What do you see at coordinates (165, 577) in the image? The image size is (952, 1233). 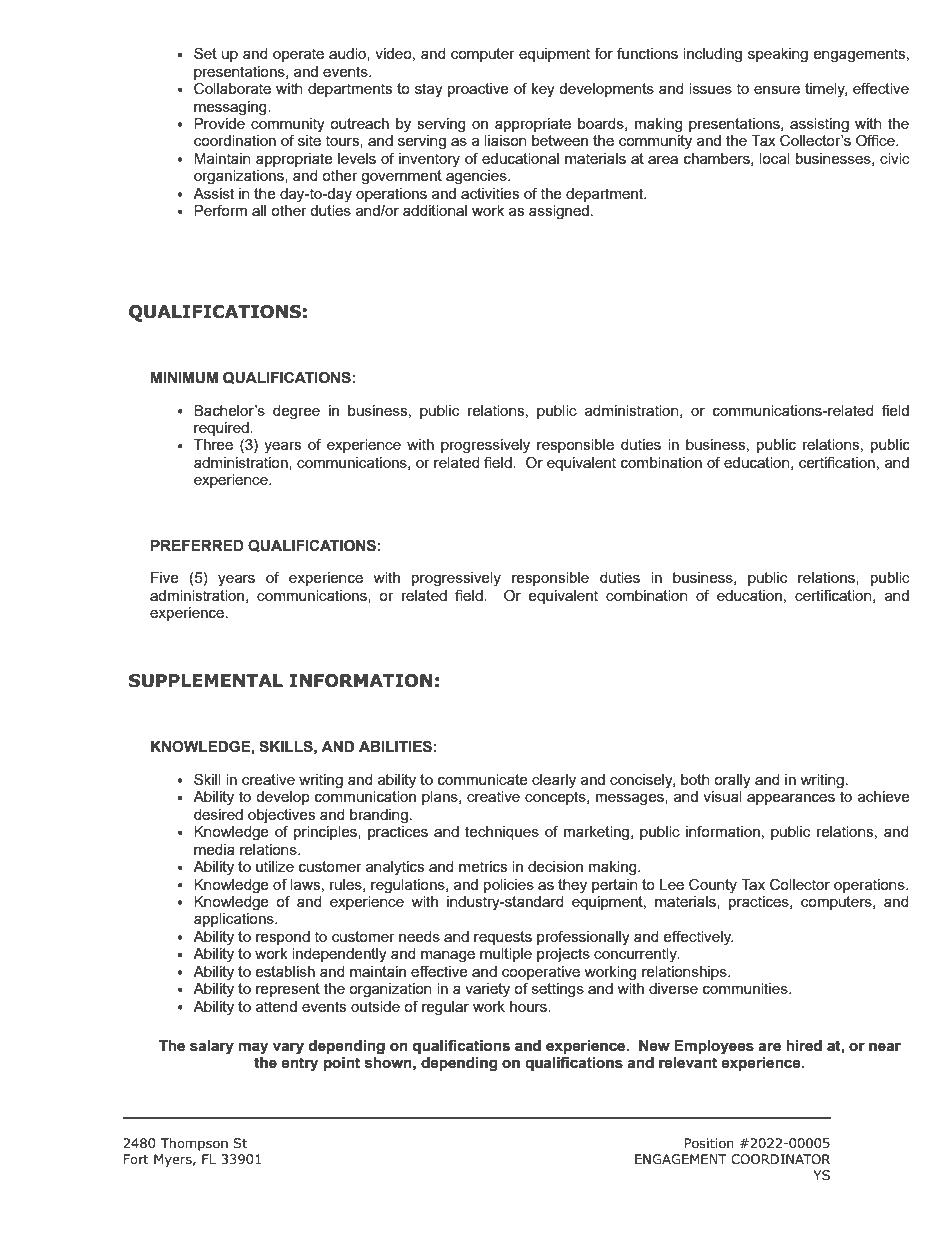 I see `Five` at bounding box center [165, 577].
